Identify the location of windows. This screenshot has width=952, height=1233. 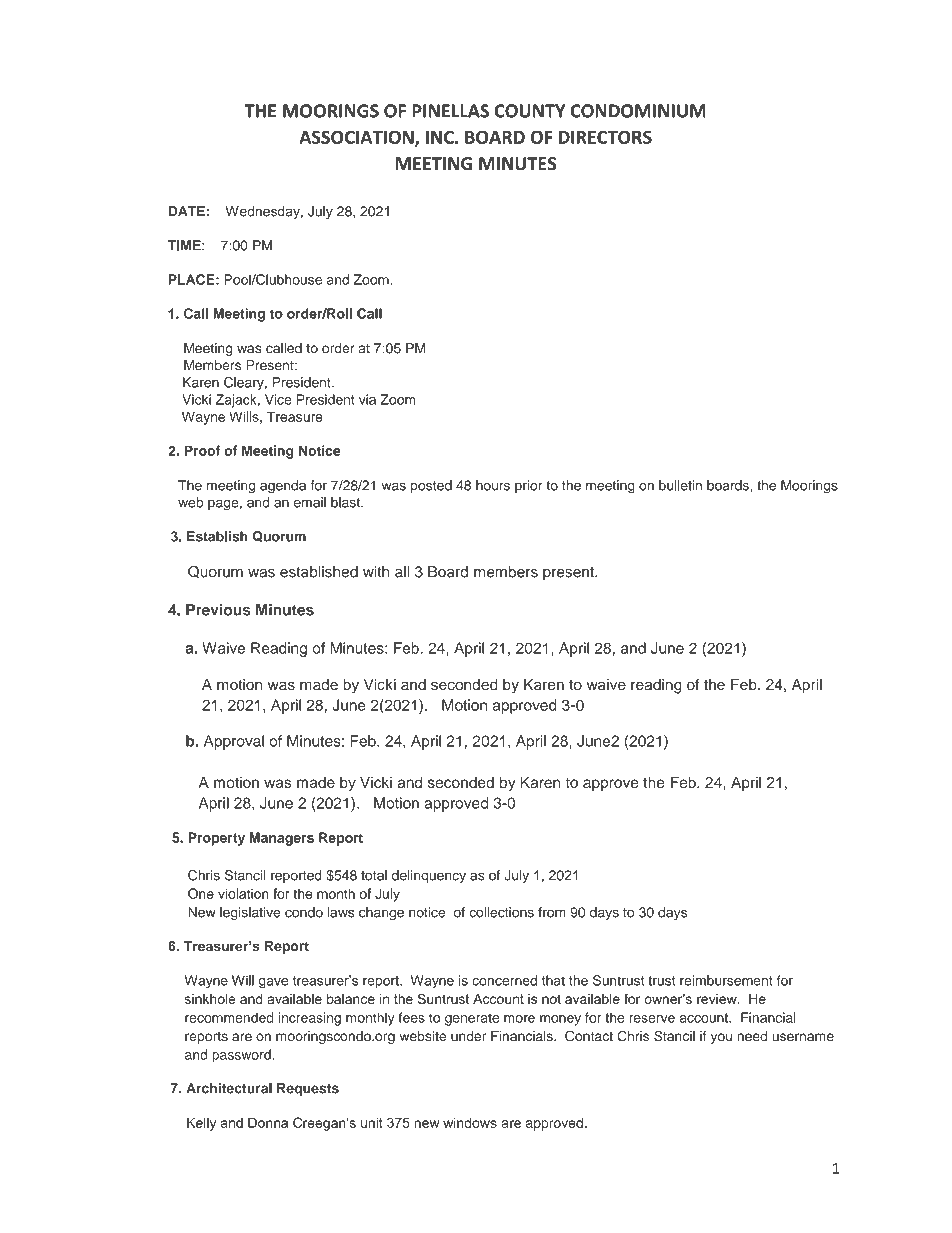
(470, 1122).
